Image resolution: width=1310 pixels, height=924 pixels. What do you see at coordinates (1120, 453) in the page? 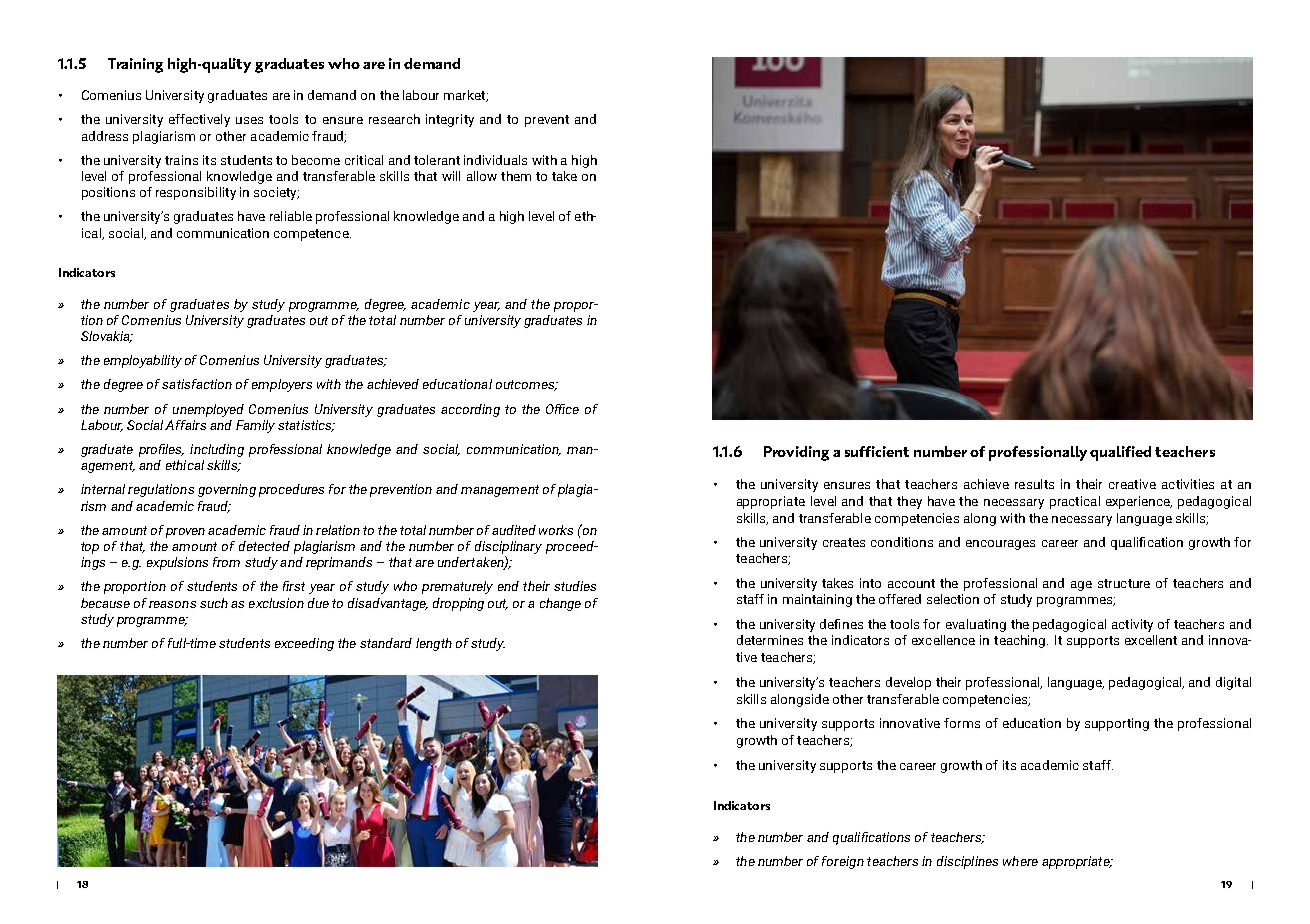
I see `qualified` at bounding box center [1120, 453].
